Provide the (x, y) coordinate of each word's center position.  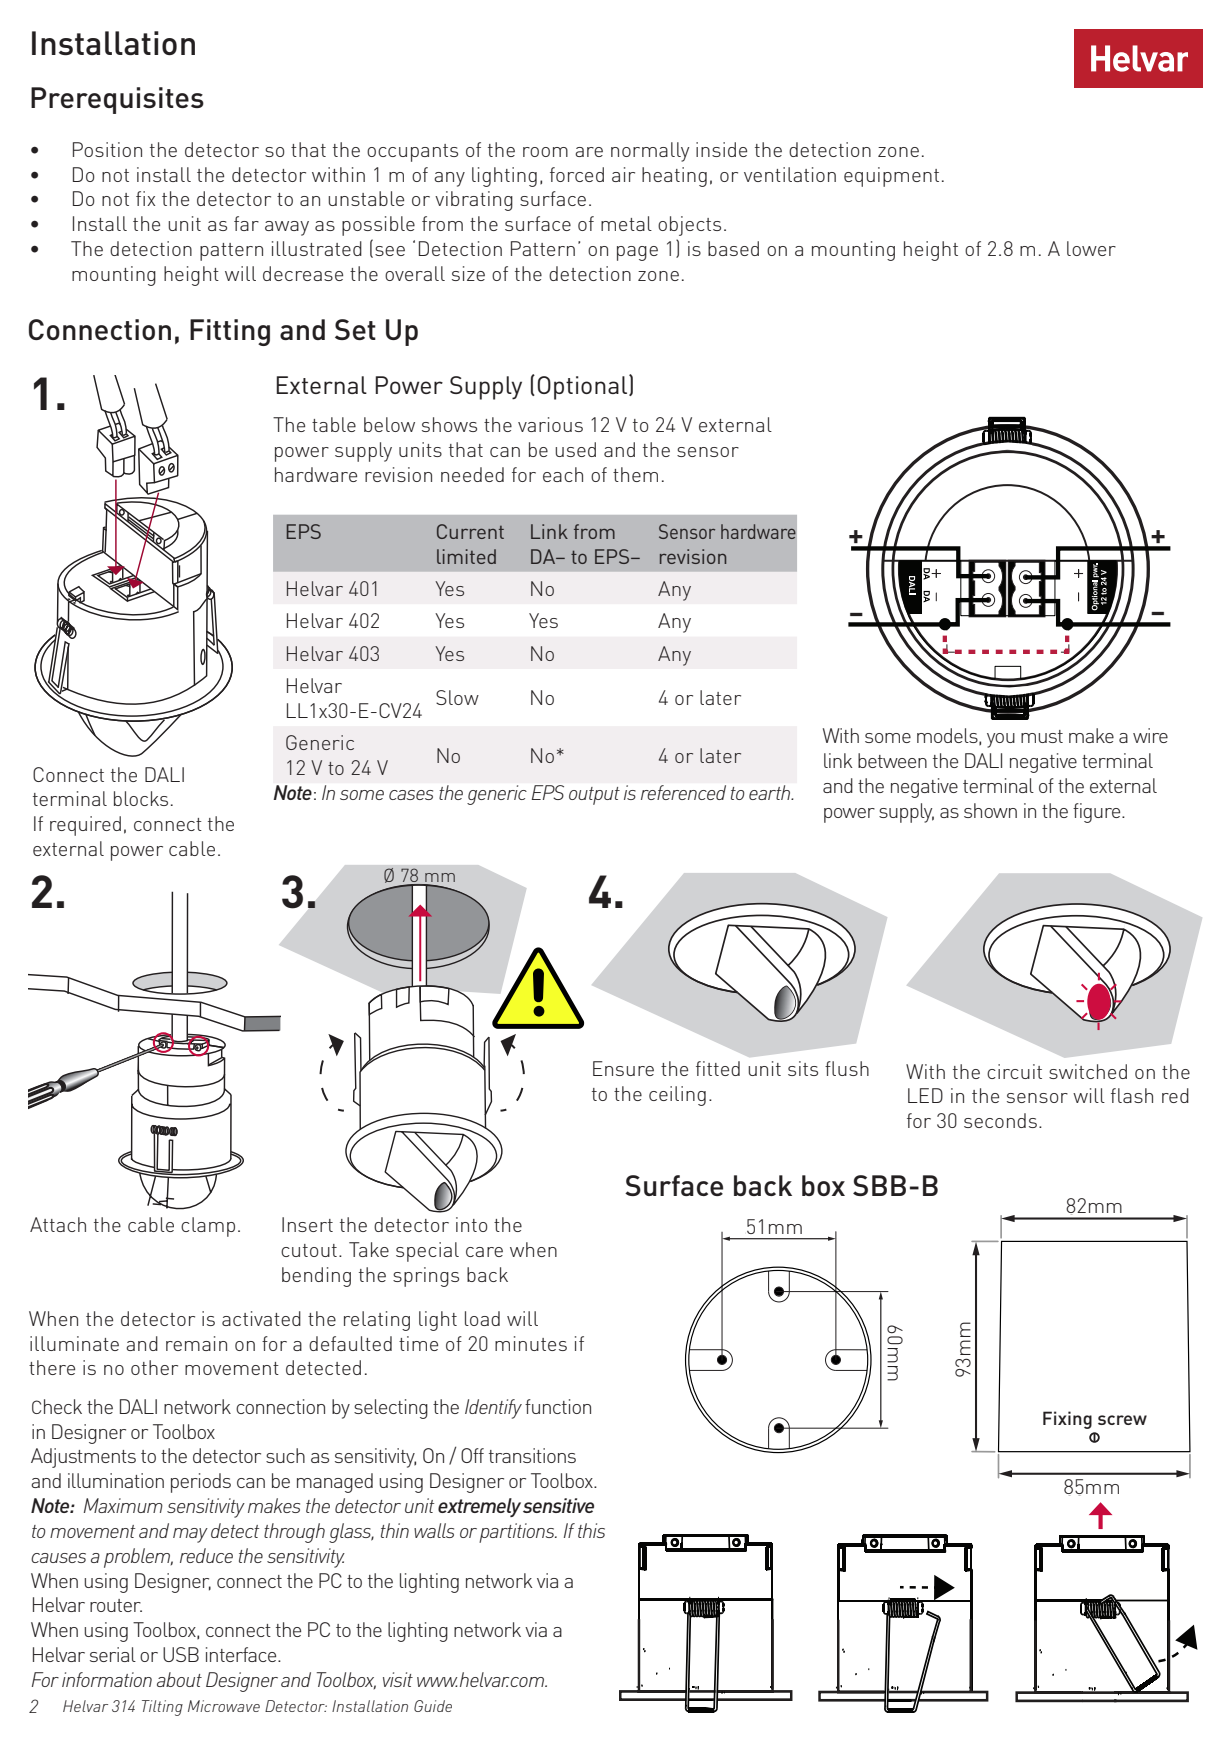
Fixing (1067, 1420)
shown (990, 810)
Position (107, 149)
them (635, 474)
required (85, 826)
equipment (891, 177)
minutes (531, 1343)
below (389, 424)
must (1042, 736)
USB (181, 1654)
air (623, 174)
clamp (208, 1227)
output (594, 796)
